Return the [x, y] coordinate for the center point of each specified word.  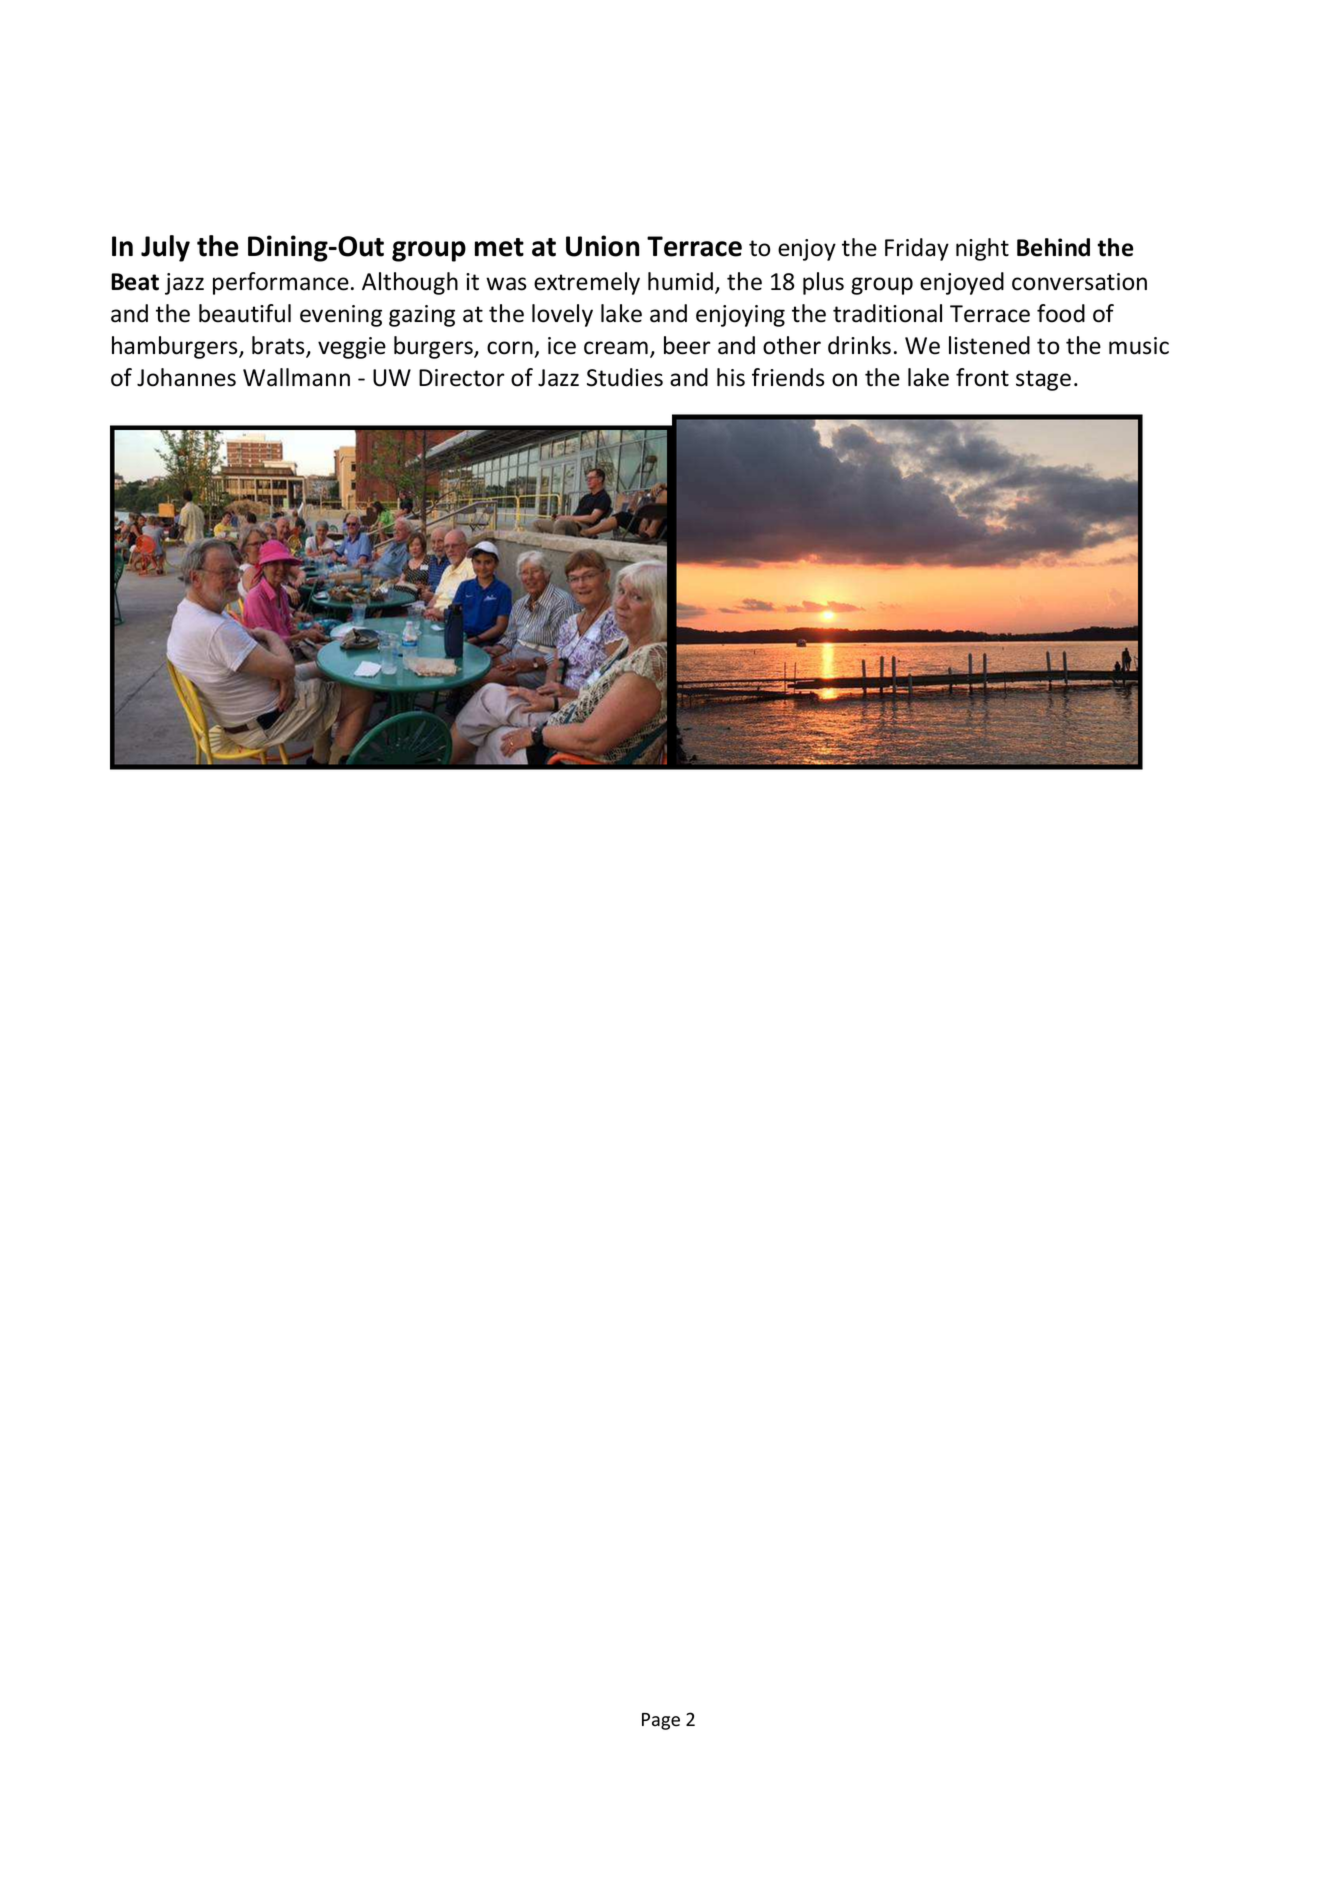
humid [682, 282]
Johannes [186, 377]
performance [281, 283]
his [731, 377]
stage [1043, 380]
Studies [625, 377]
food [1061, 313]
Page [661, 1721]
